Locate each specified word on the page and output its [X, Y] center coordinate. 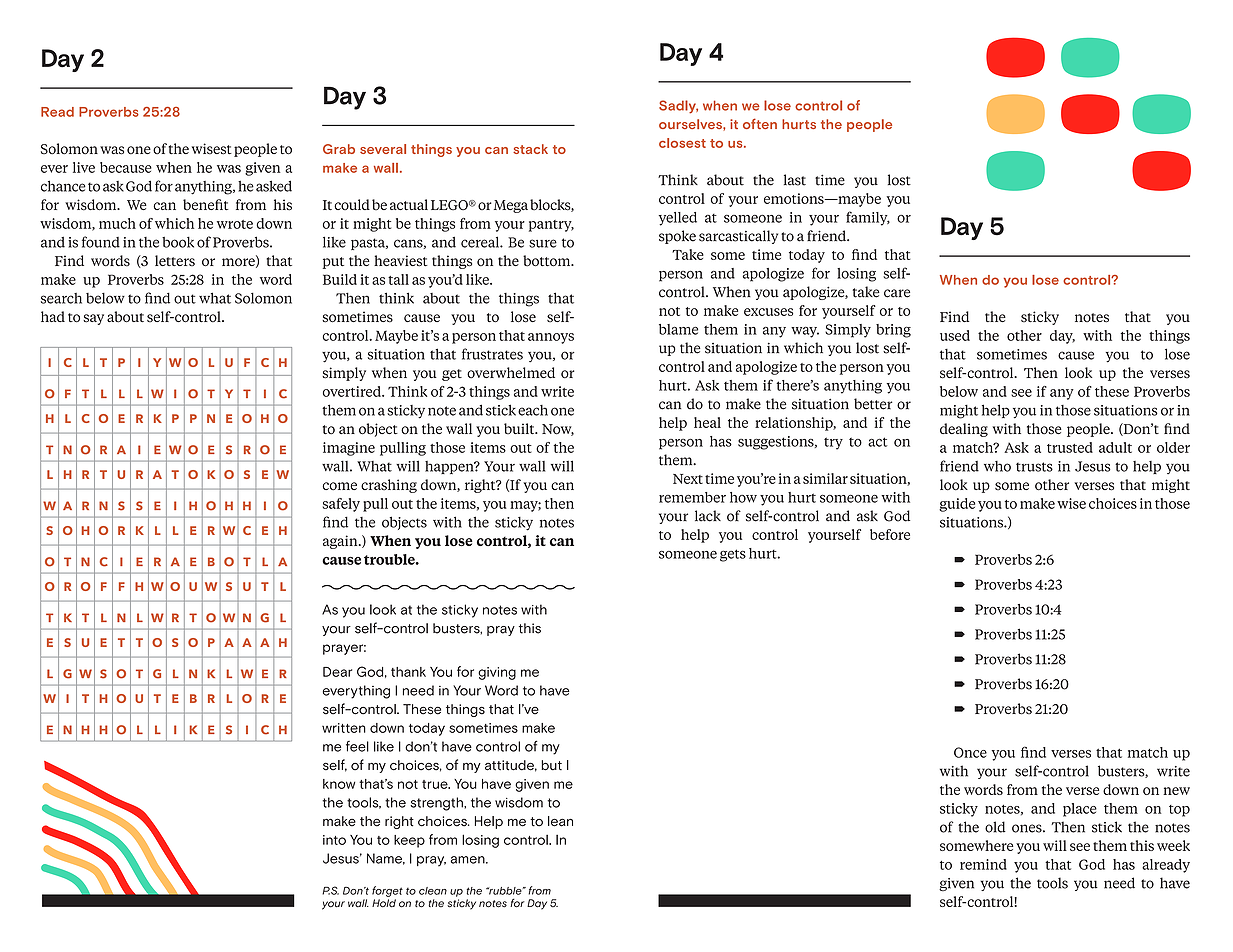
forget [387, 891]
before [890, 534]
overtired [353, 391]
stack [530, 149]
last [795, 180]
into [334, 840]
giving [497, 673]
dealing [964, 430]
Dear [337, 672]
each [533, 410]
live [84, 167]
